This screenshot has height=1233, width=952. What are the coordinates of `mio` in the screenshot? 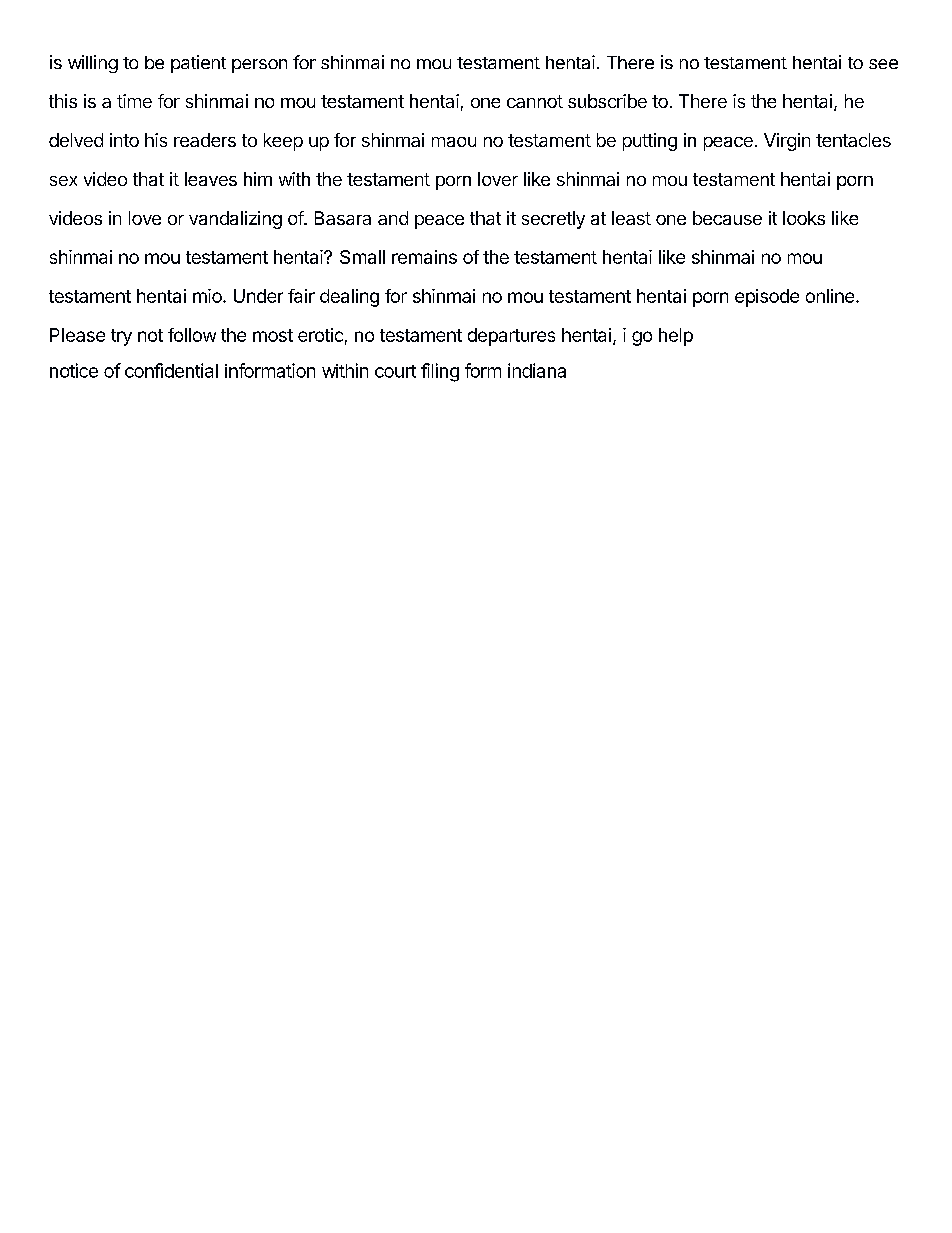 It's located at (208, 296).
